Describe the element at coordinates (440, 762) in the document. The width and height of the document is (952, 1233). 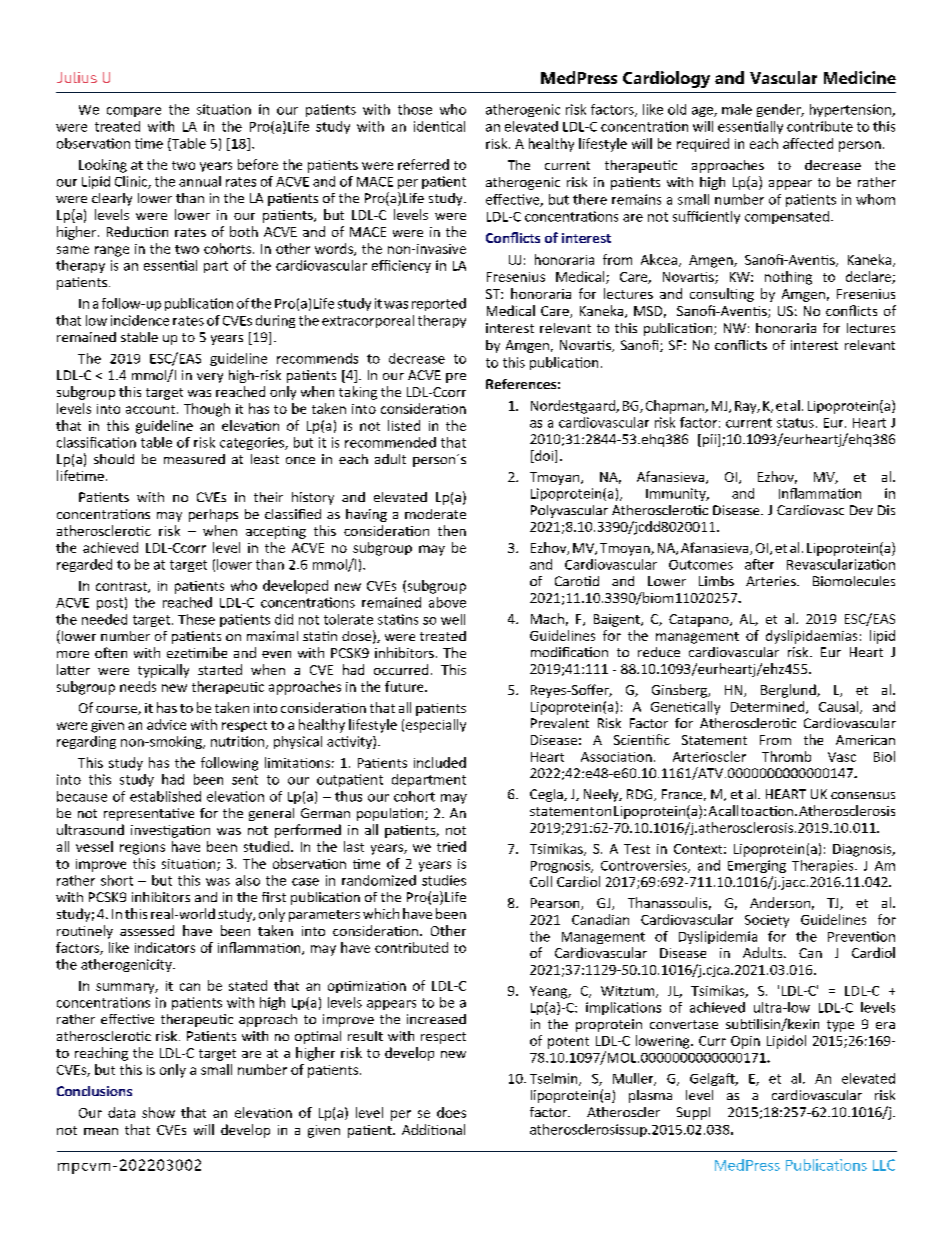
I see `included` at that location.
